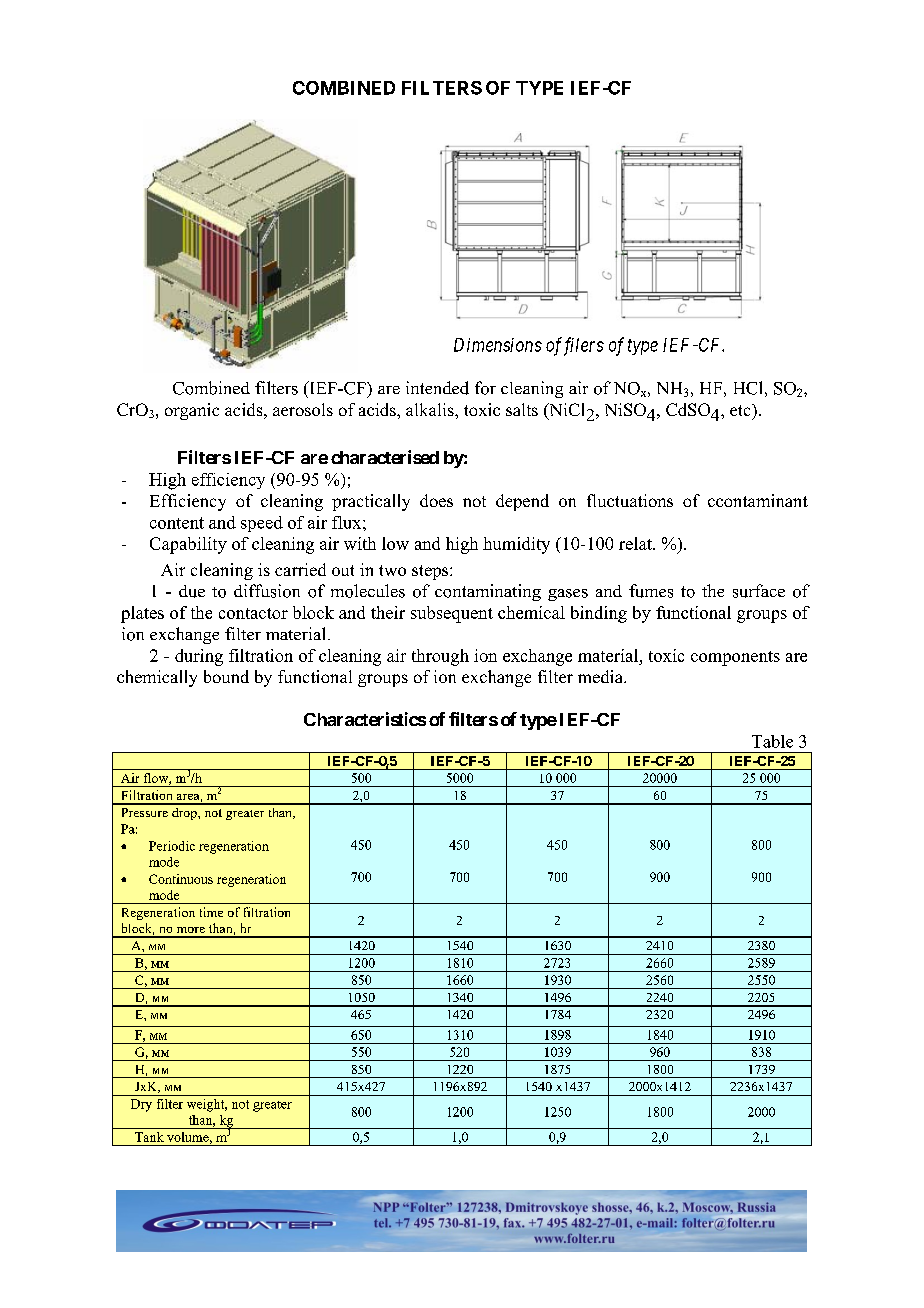 The image size is (924, 1308). What do you see at coordinates (440, 657) in the screenshot?
I see `through` at bounding box center [440, 657].
